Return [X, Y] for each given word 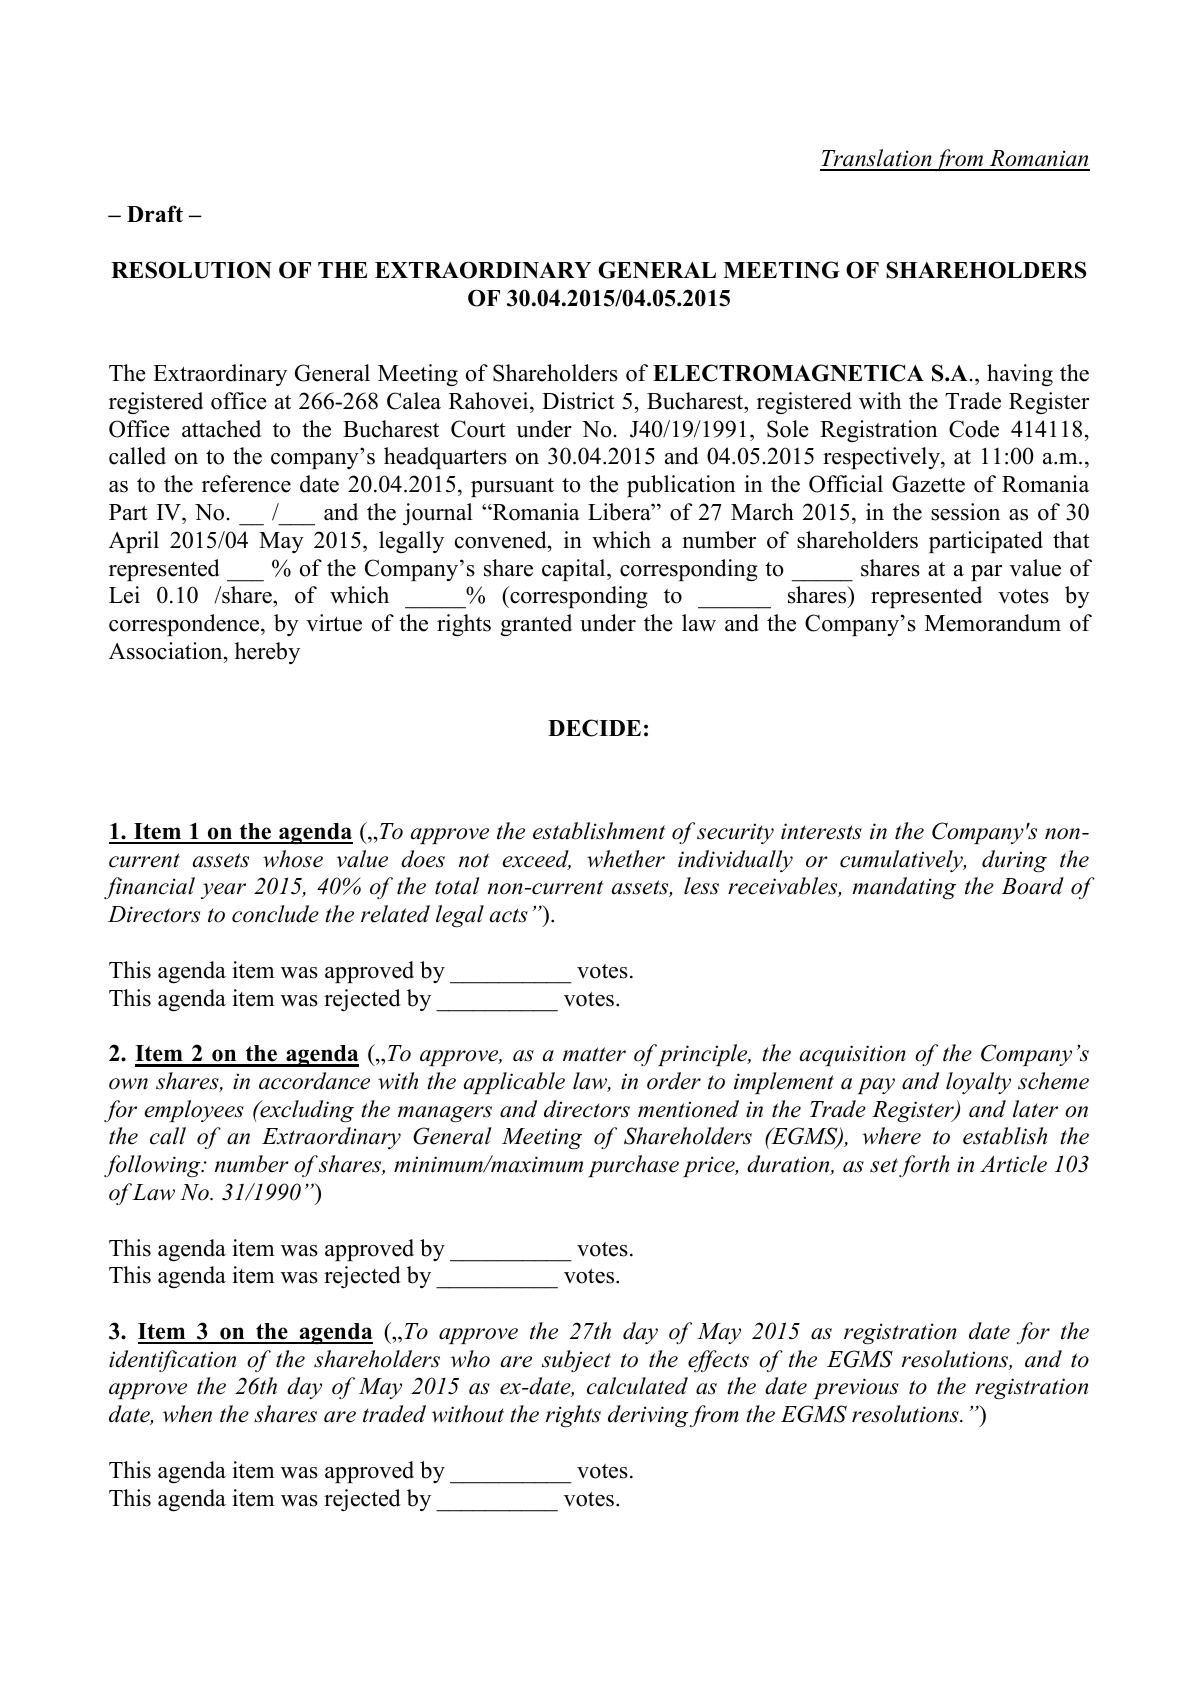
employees [194, 1111]
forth [924, 1166]
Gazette [928, 484]
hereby [267, 653]
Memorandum [993, 623]
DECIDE [594, 728]
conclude [275, 914]
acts [509, 915]
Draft [155, 213]
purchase [633, 1166]
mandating [904, 888]
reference [246, 484]
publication [681, 486]
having [1020, 375]
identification [172, 1361]
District [578, 401]
